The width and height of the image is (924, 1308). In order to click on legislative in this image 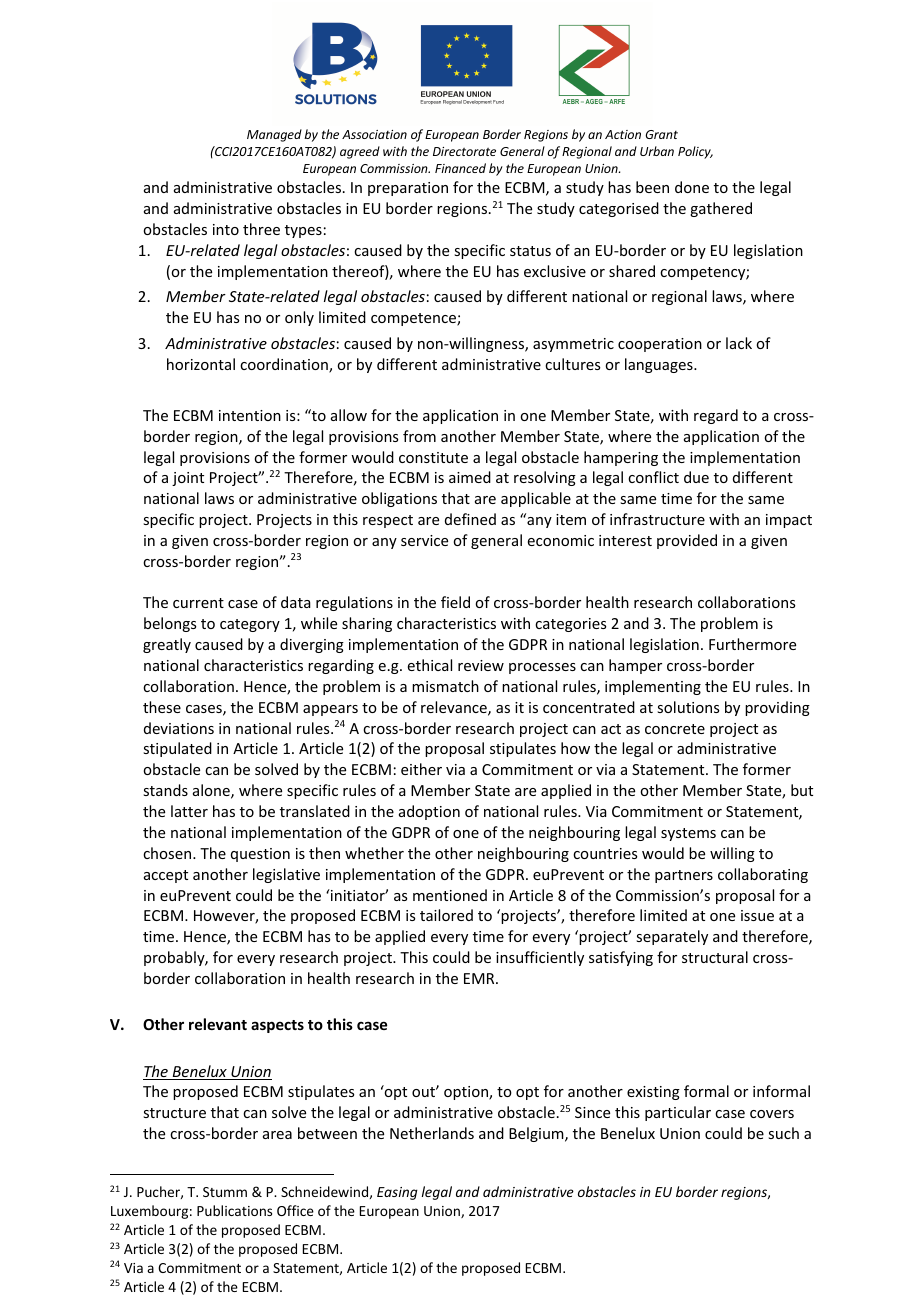, I will do `click(286, 875)`.
